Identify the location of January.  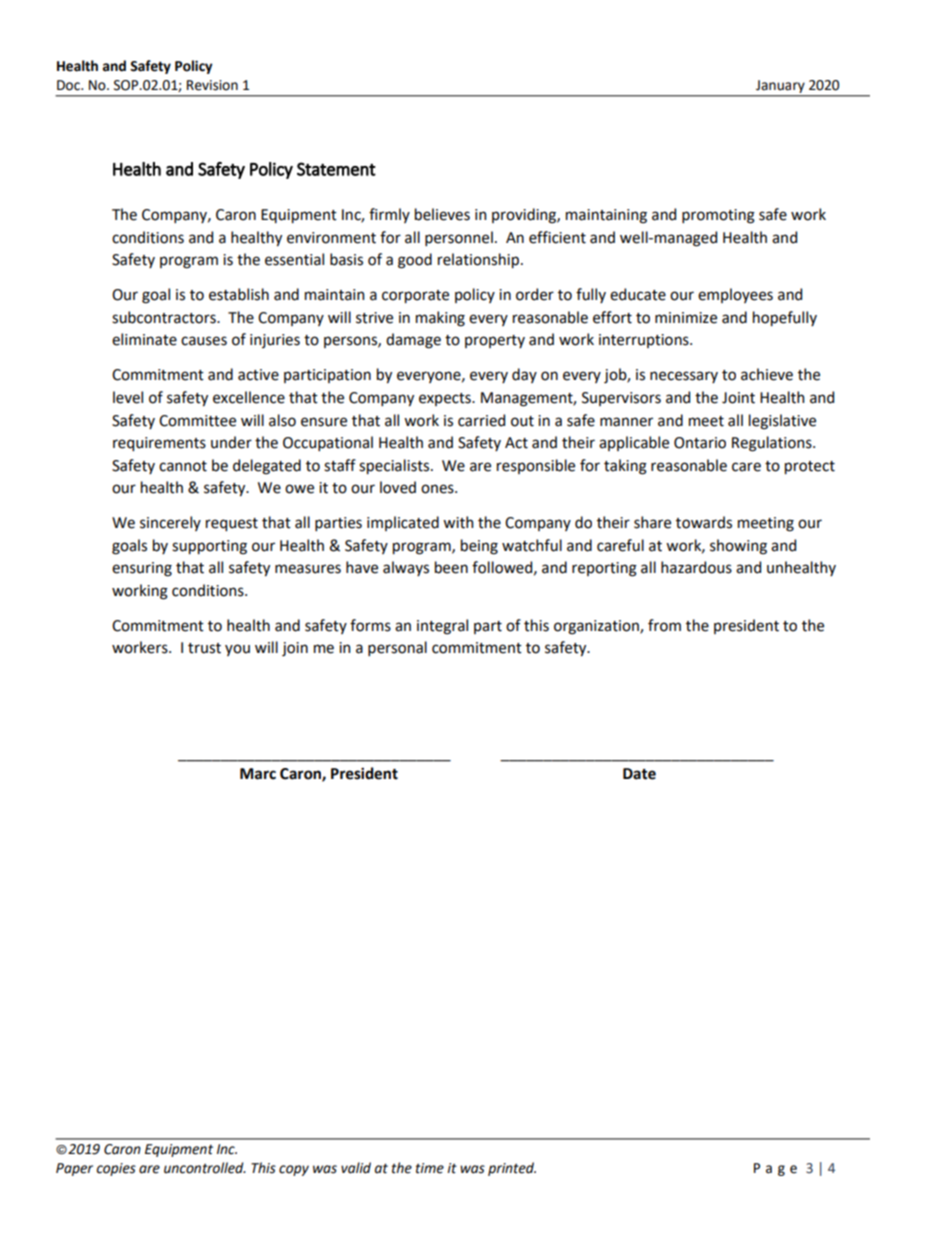
(780, 86).
